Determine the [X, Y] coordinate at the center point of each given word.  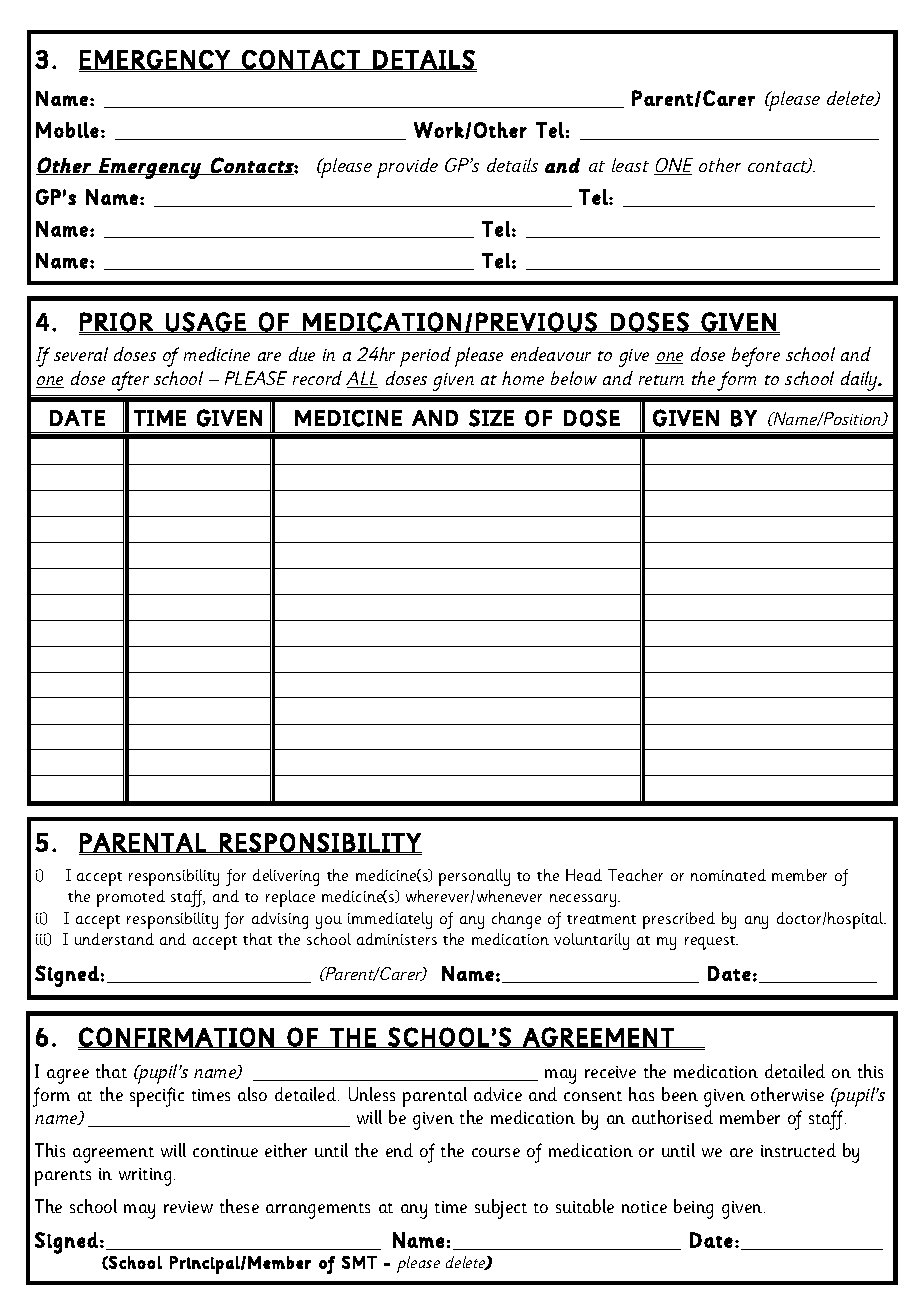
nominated [728, 875]
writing [145, 1177]
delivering [286, 877]
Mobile [67, 130]
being [693, 1209]
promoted [131, 898]
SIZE [491, 418]
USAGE [205, 322]
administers [397, 939]
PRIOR [117, 322]
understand [114, 939]
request [711, 943]
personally [474, 877]
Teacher [635, 875]
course [496, 1152]
